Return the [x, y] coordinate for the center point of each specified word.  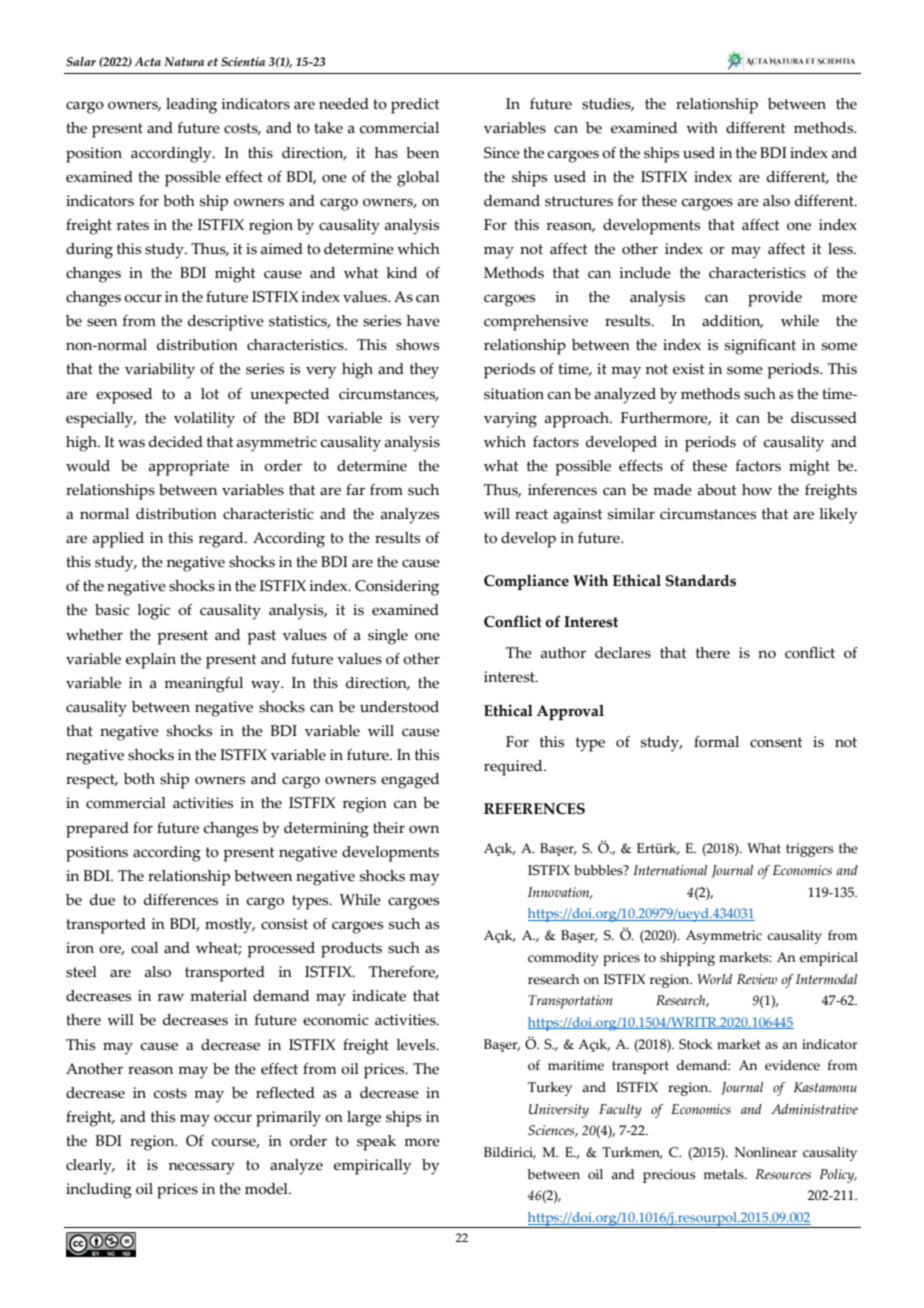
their [389, 828]
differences [181, 900]
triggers [809, 850]
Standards [701, 580]
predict [415, 106]
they [424, 371]
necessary [202, 1168]
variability [160, 371]
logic [153, 612]
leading [191, 106]
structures [579, 201]
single [388, 637]
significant [760, 347]
